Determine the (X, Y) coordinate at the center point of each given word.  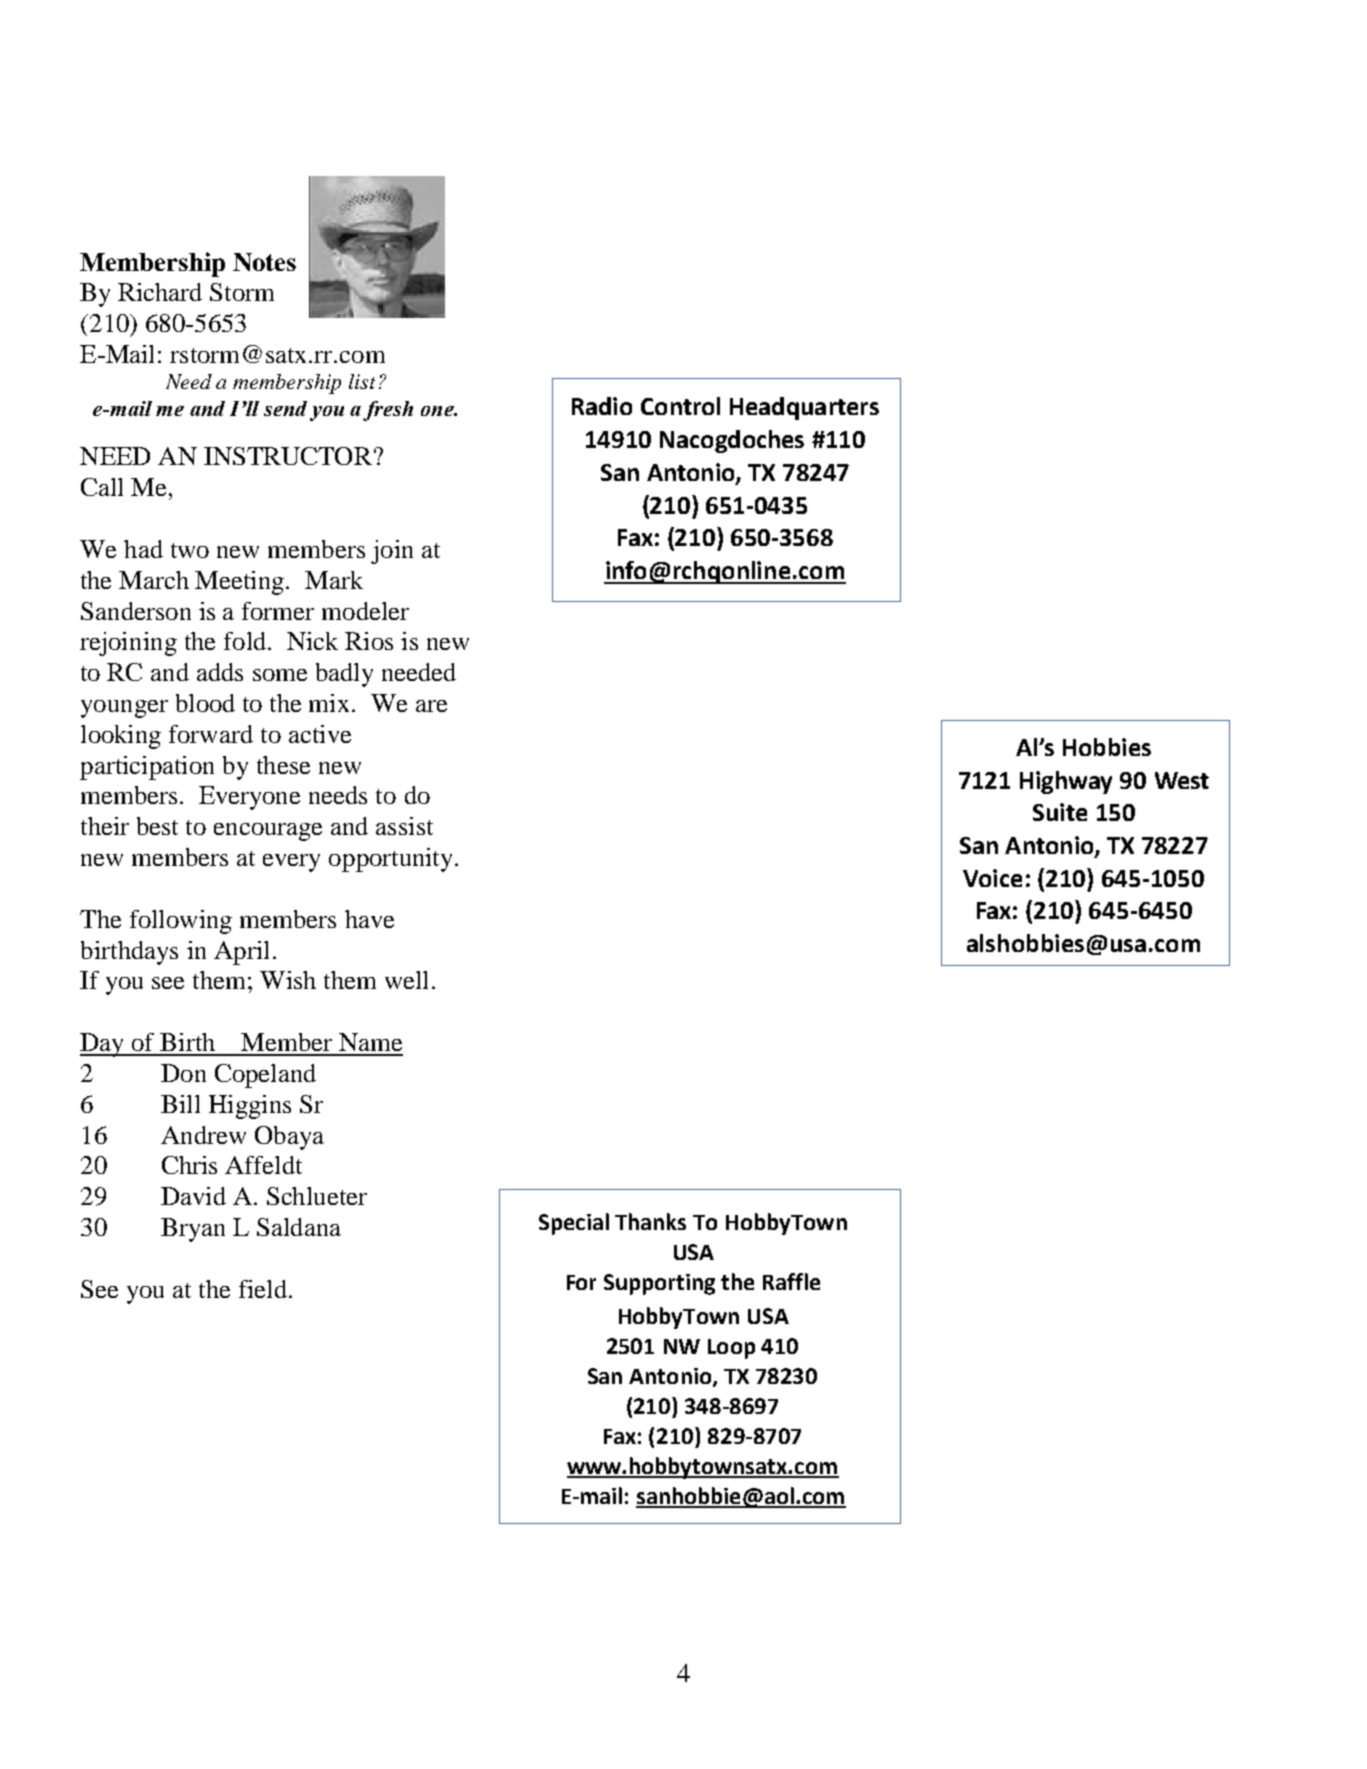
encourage (268, 832)
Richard (160, 292)
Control (680, 406)
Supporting (659, 1284)
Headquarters (804, 408)
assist (404, 826)
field (263, 1289)
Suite (1060, 812)
